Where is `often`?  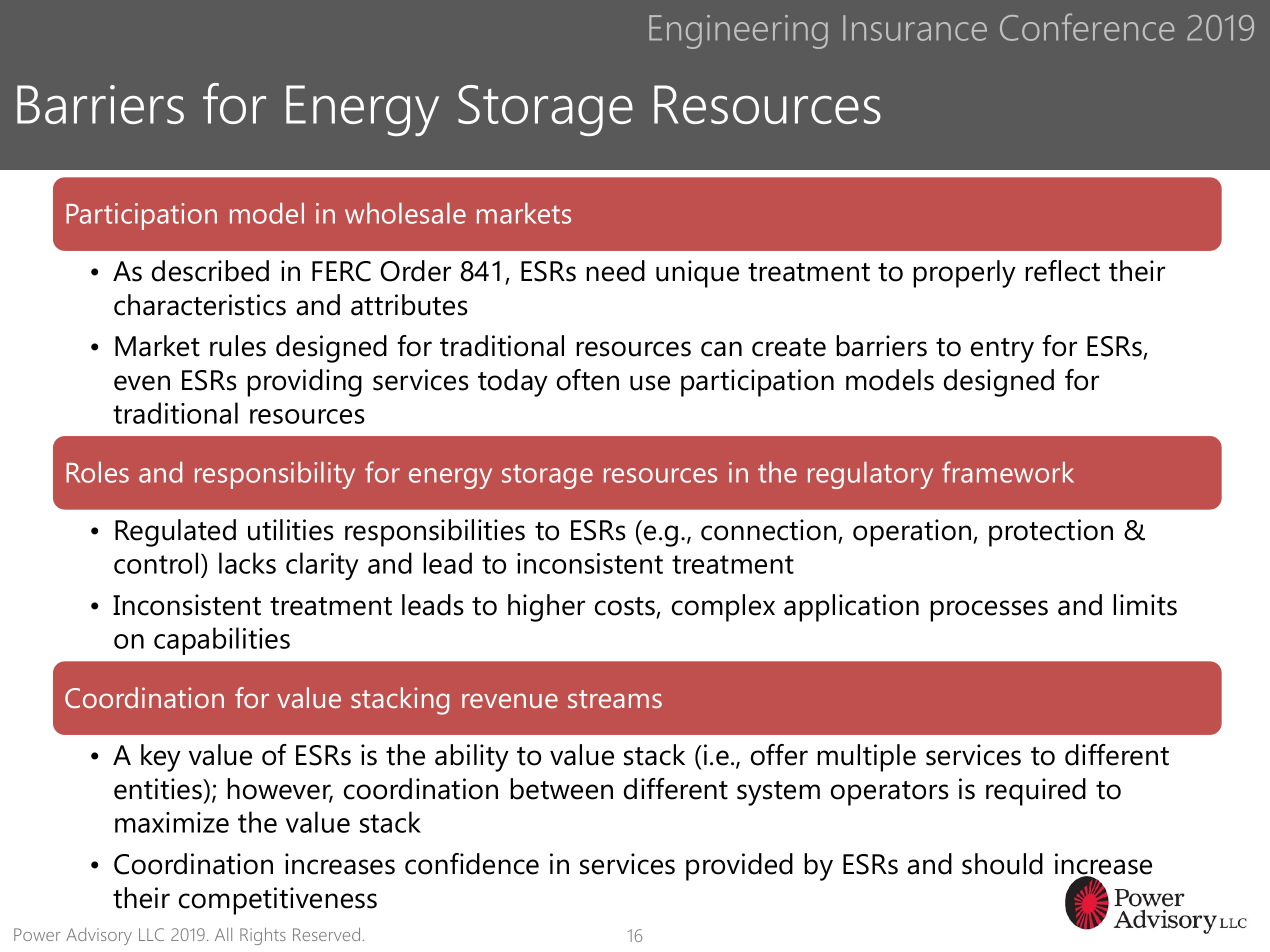
often is located at coordinates (588, 380).
